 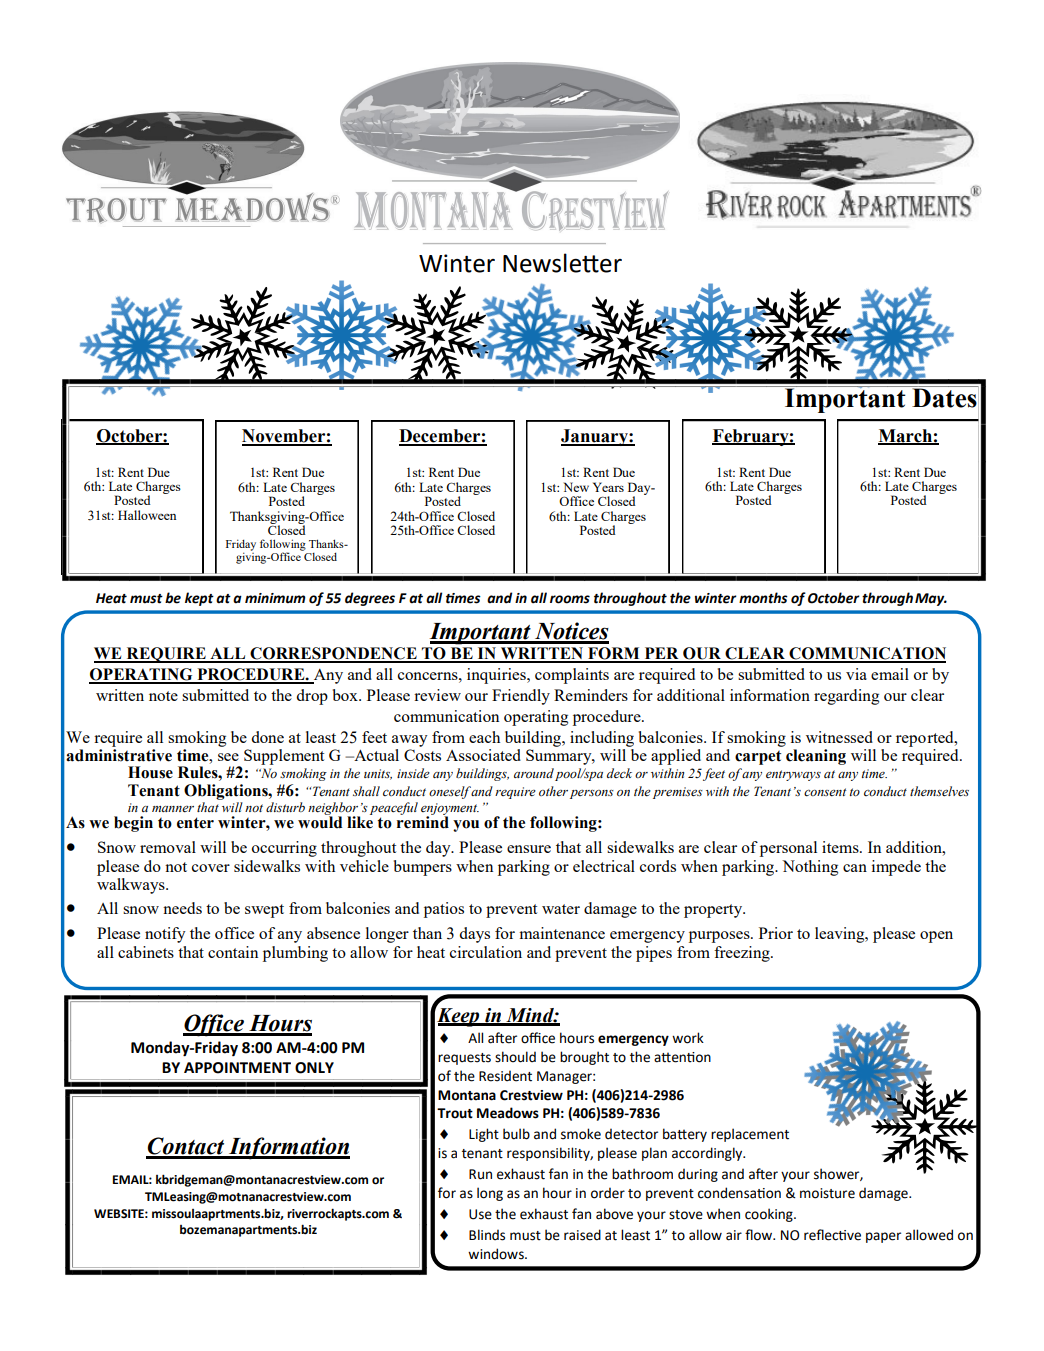 What do you see at coordinates (487, 1235) in the screenshot?
I see `Blinds` at bounding box center [487, 1235].
